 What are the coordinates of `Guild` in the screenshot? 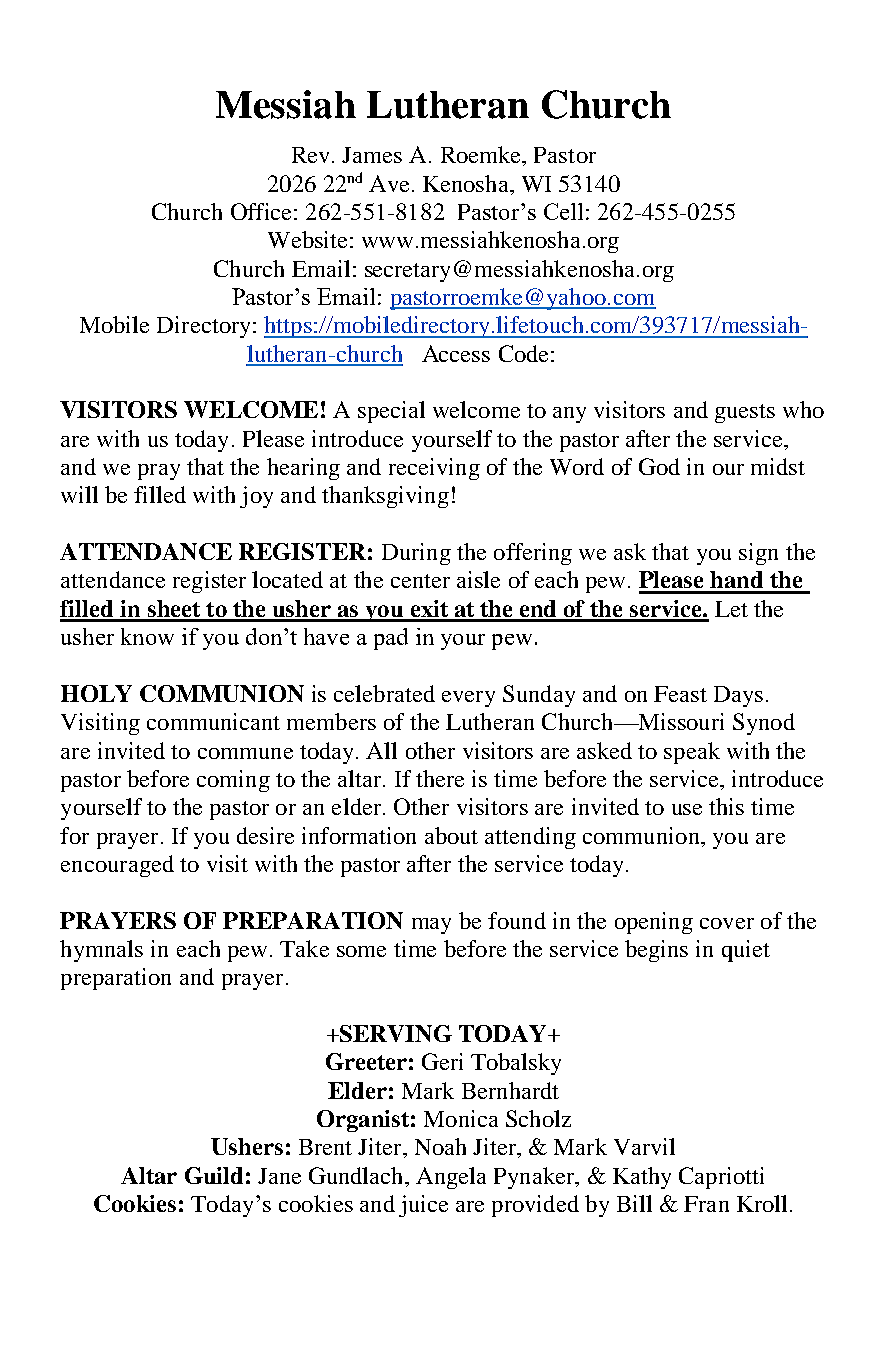 It's located at (214, 1175).
